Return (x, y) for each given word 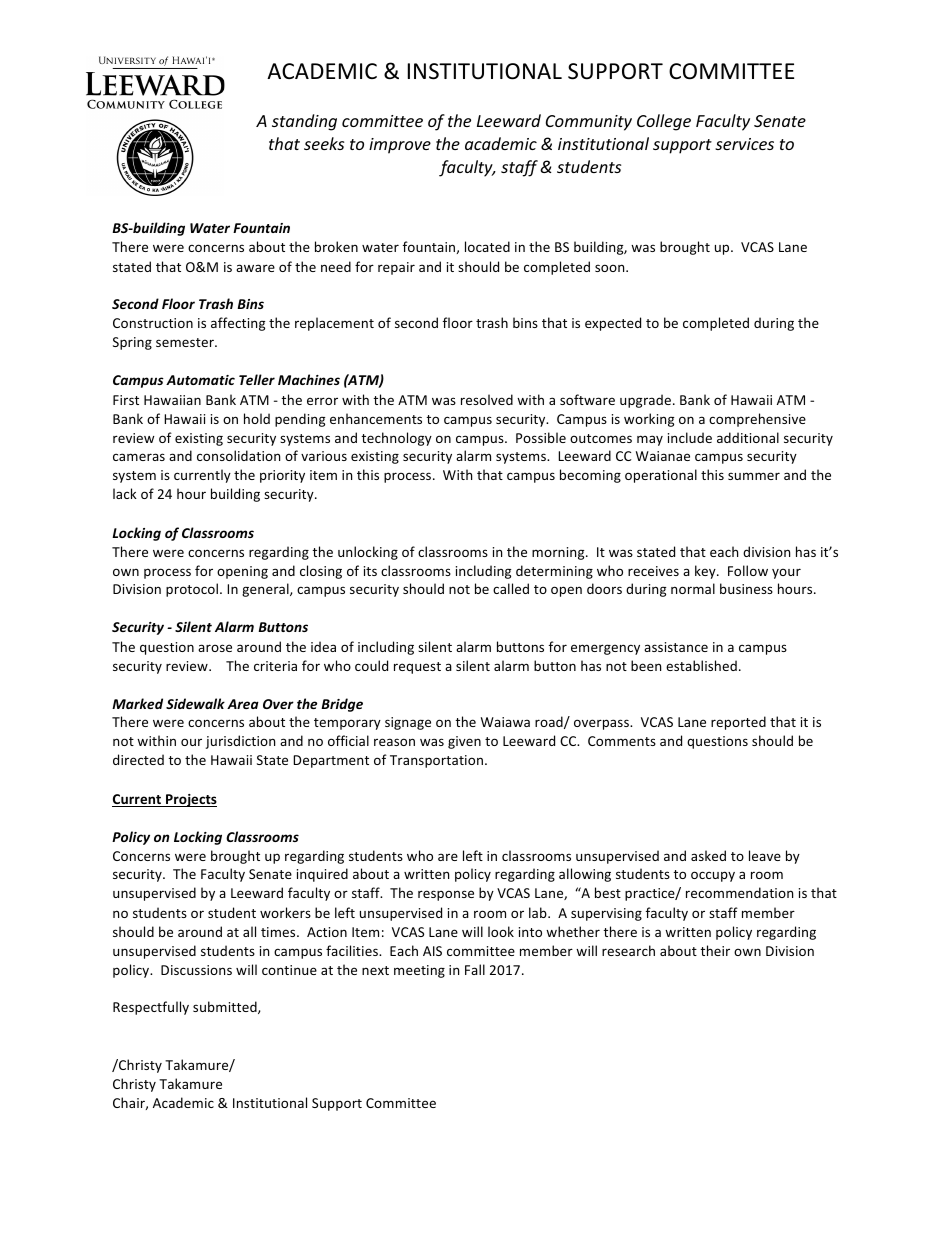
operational (661, 476)
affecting (238, 324)
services (744, 144)
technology (396, 439)
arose (215, 648)
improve (400, 146)
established (701, 665)
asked (708, 855)
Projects (190, 800)
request (417, 668)
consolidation (238, 455)
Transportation (436, 761)
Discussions (196, 970)
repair (396, 268)
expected (613, 324)
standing (304, 122)
